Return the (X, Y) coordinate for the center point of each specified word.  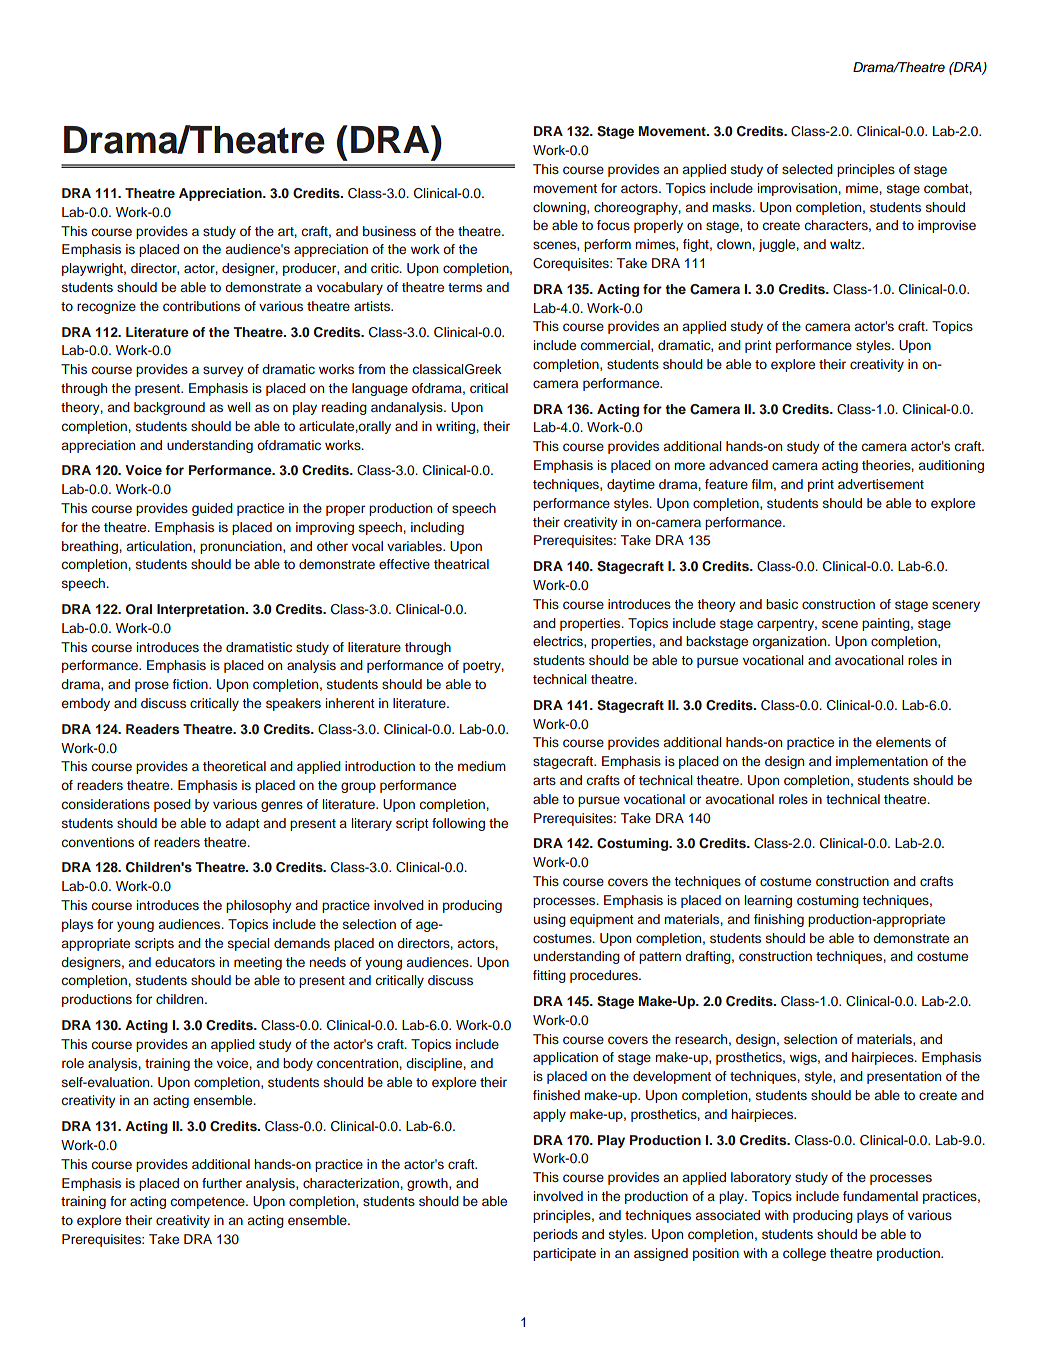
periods (555, 1235)
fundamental (880, 1196)
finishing (779, 920)
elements (903, 742)
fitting (549, 976)
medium (482, 766)
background (169, 408)
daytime (631, 485)
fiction (191, 684)
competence (209, 1203)
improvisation (798, 189)
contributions (201, 306)
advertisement (881, 484)
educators (185, 962)
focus (613, 225)
